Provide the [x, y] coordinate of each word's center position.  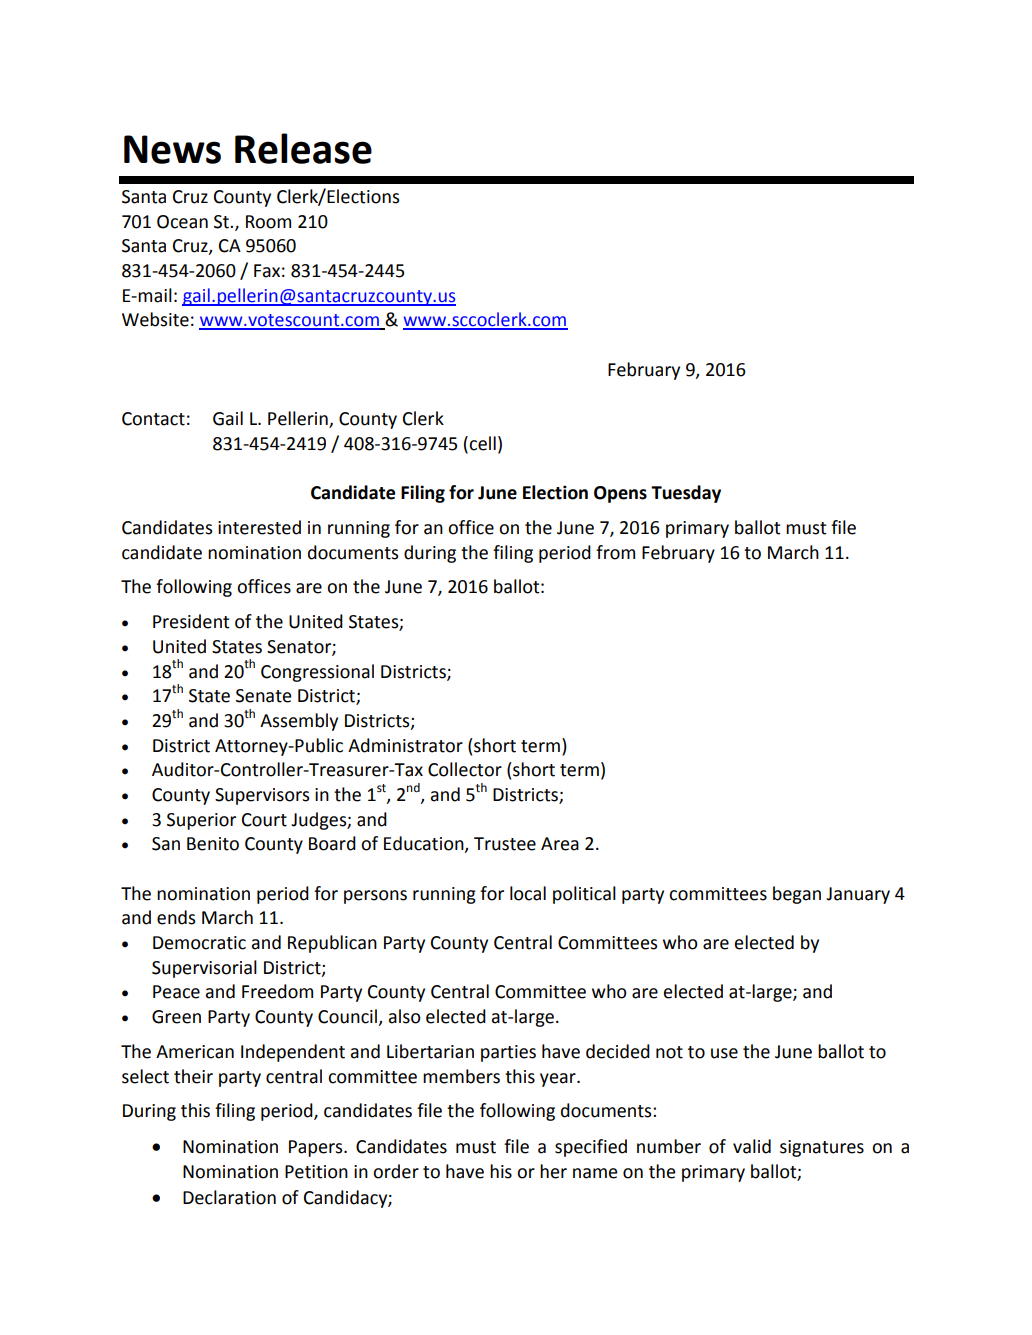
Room [268, 222]
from [615, 552]
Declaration [229, 1197]
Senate [264, 696]
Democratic [199, 943]
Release [303, 148]
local [528, 893]
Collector [465, 769]
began [797, 895]
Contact [153, 419]
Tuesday [686, 494]
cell [482, 443]
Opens [620, 494]
